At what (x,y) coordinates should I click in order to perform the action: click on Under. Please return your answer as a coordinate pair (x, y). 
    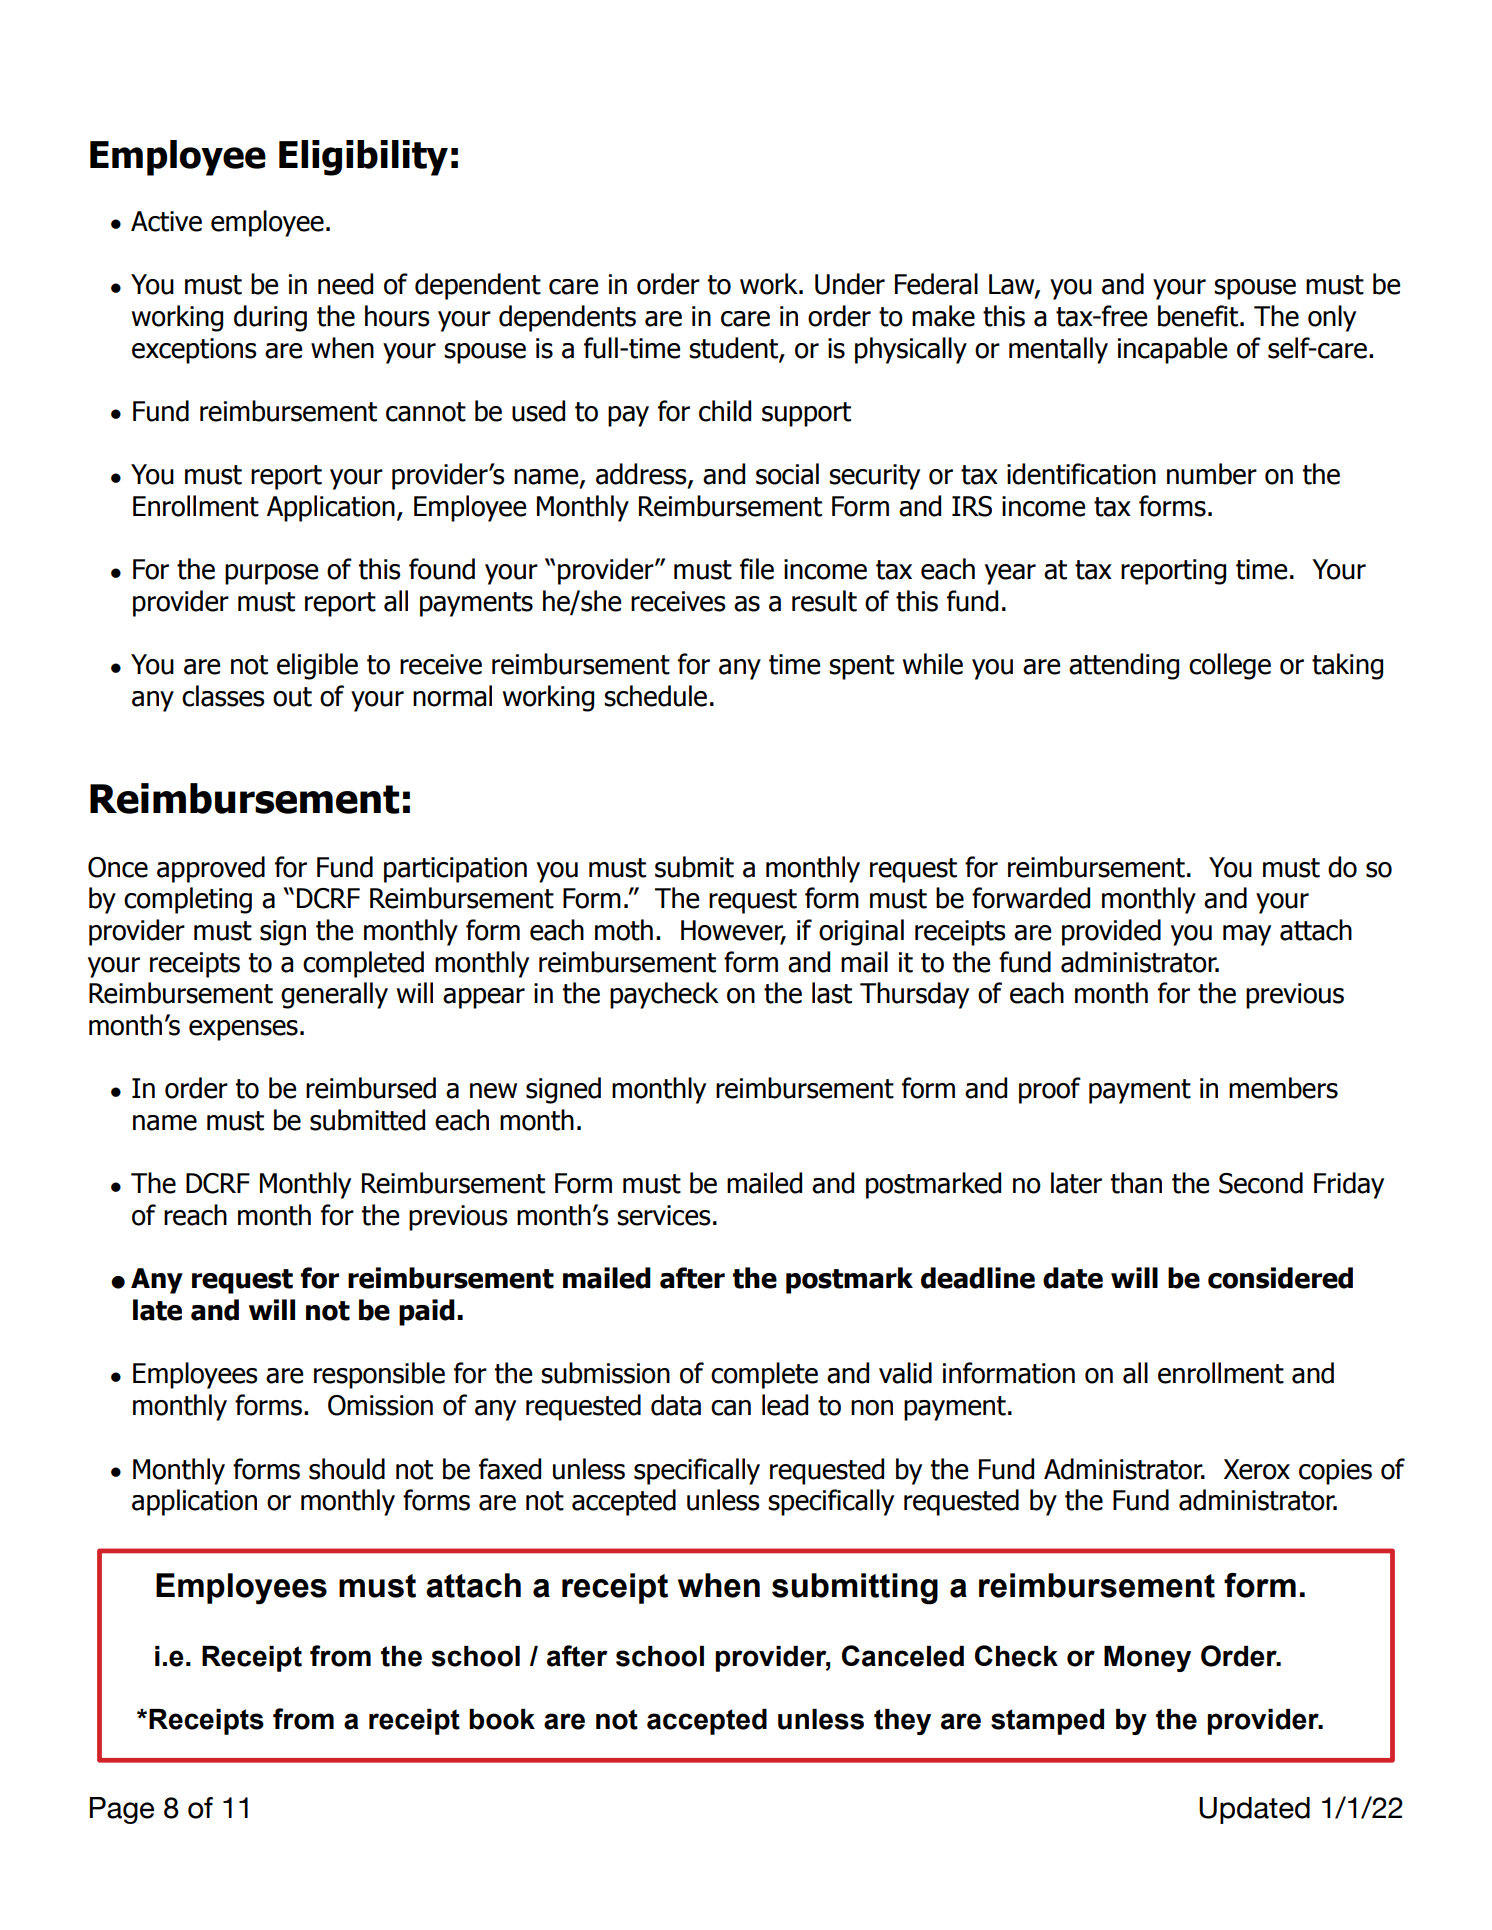
    Looking at the image, I should click on (850, 284).
